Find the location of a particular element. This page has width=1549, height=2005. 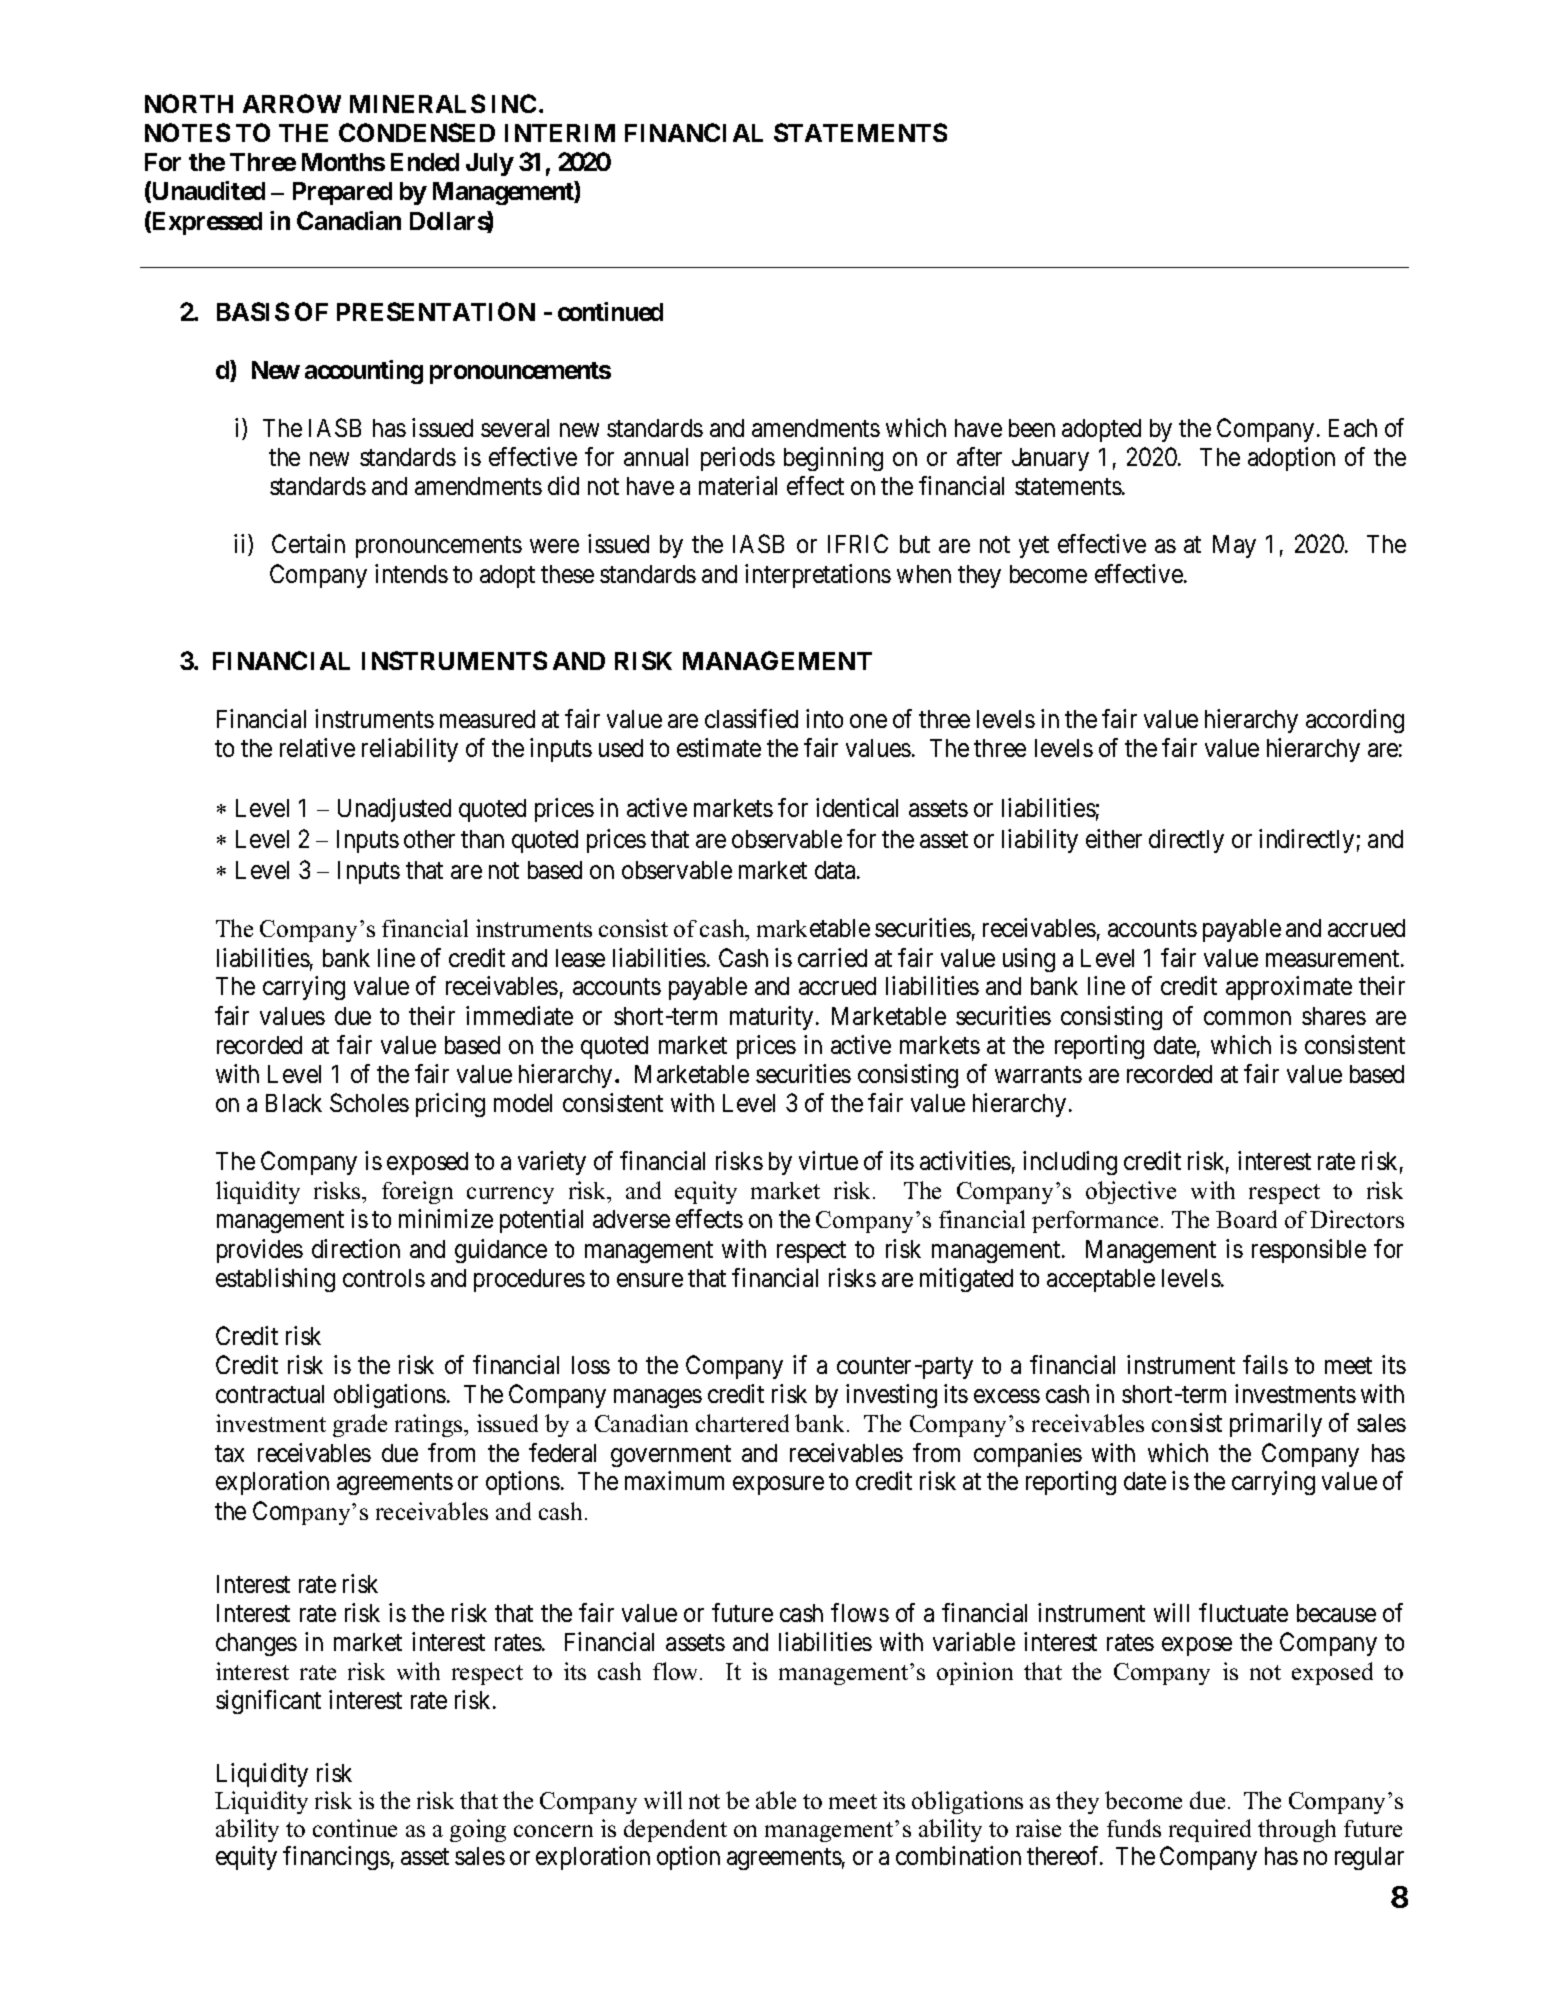

May is located at coordinates (1234, 546).
